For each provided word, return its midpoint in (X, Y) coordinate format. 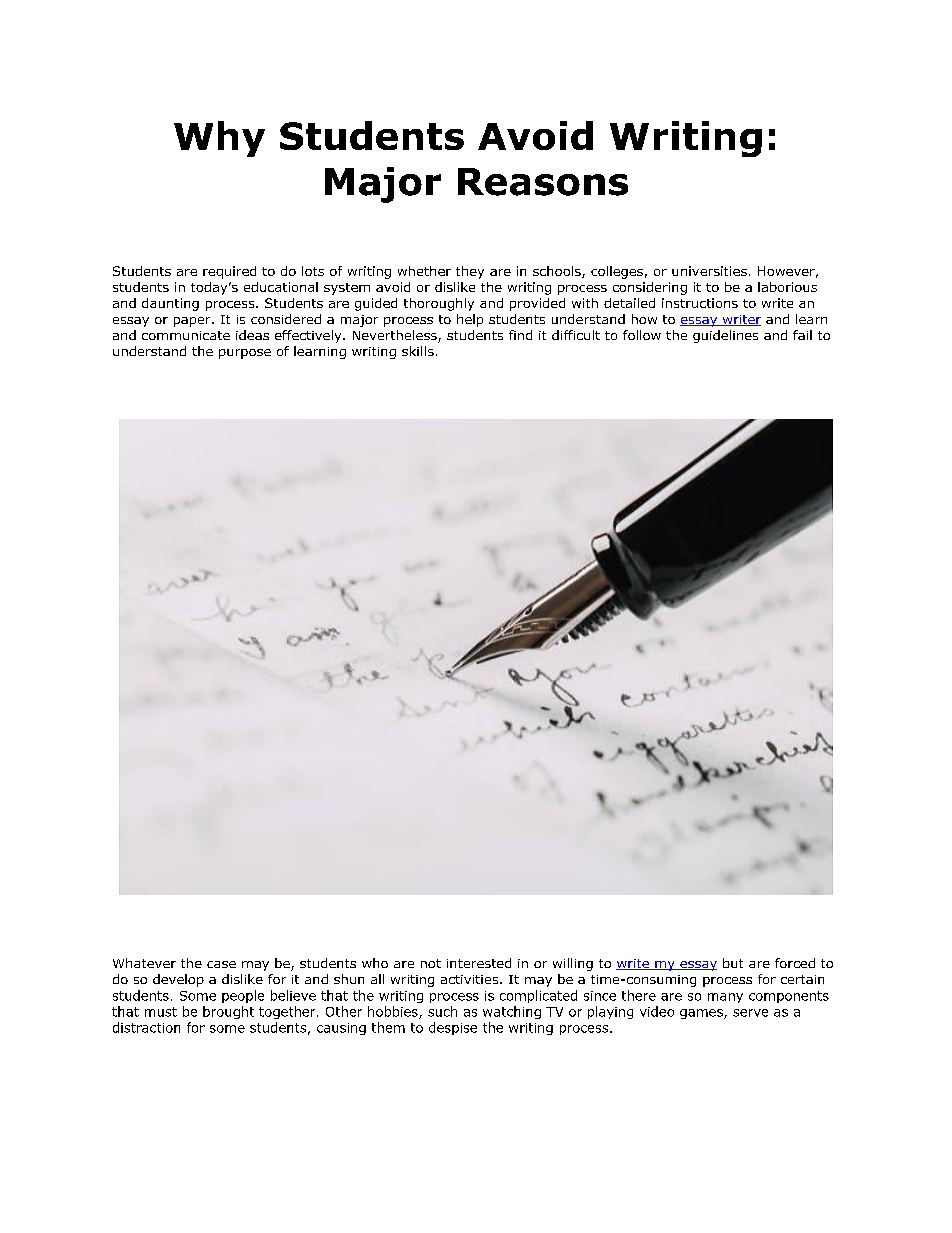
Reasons (543, 182)
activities (471, 979)
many (725, 998)
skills (418, 351)
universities (709, 271)
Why (219, 139)
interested (479, 963)
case (221, 964)
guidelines (725, 336)
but (733, 963)
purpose (245, 354)
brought (228, 1012)
